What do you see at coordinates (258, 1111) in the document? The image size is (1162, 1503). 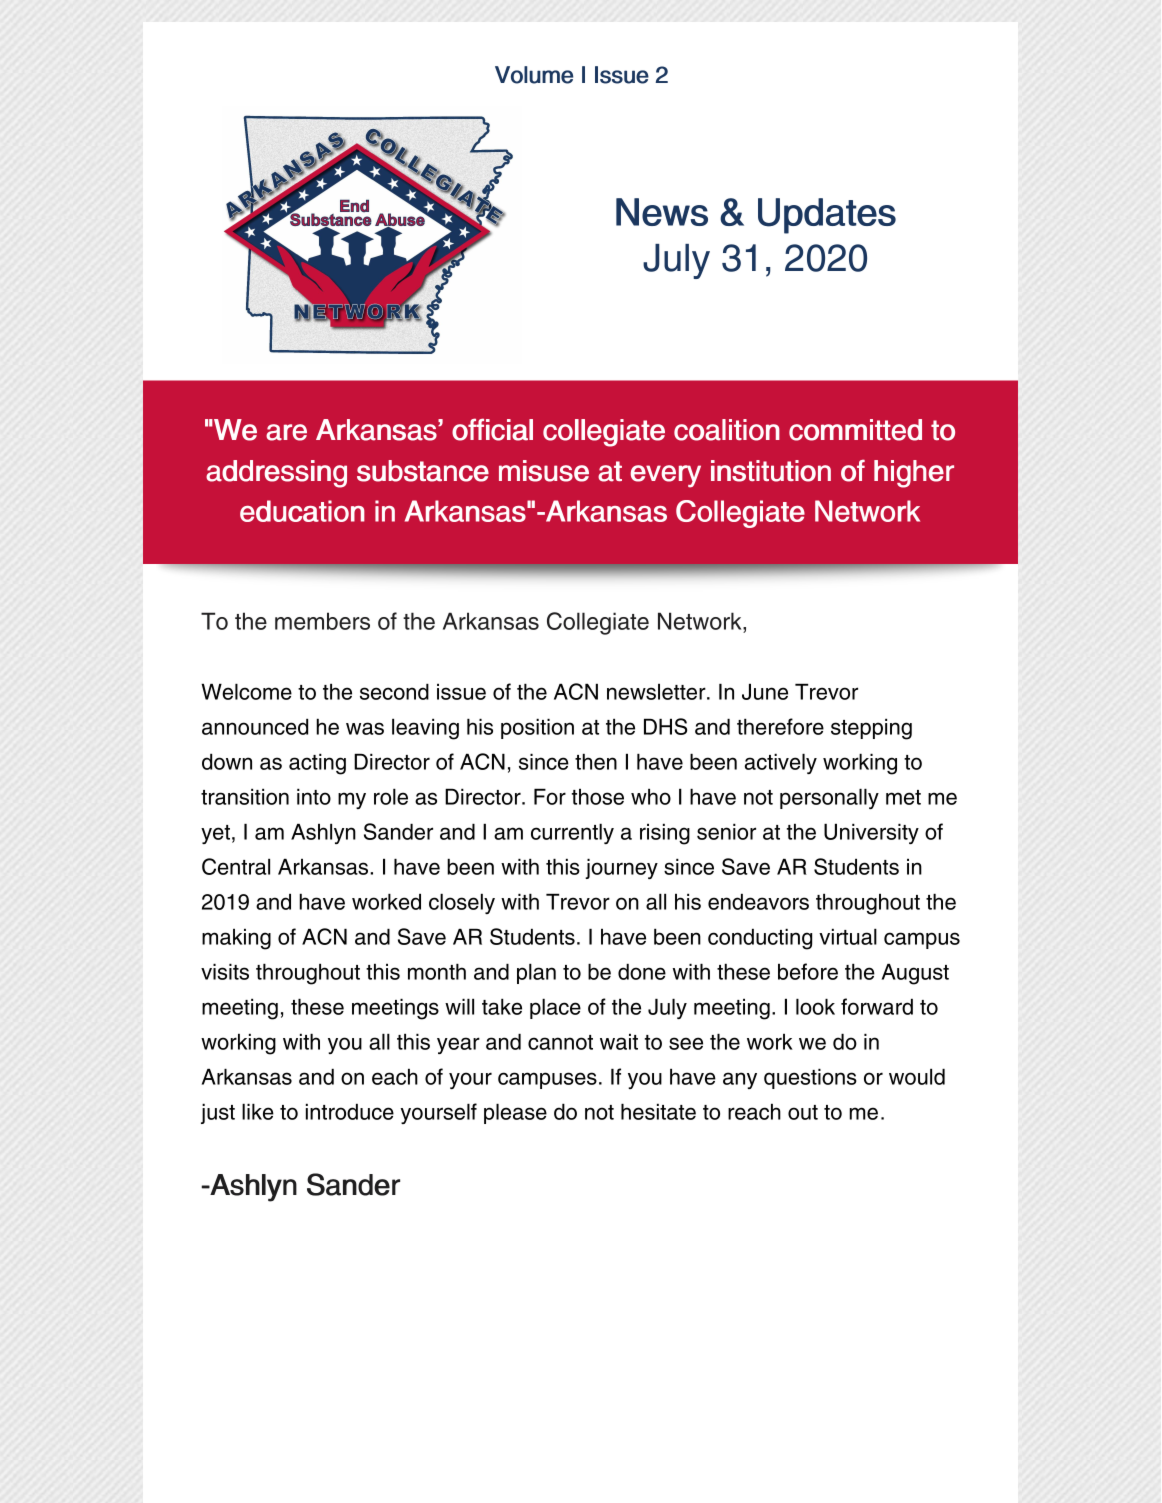 I see `like` at bounding box center [258, 1111].
